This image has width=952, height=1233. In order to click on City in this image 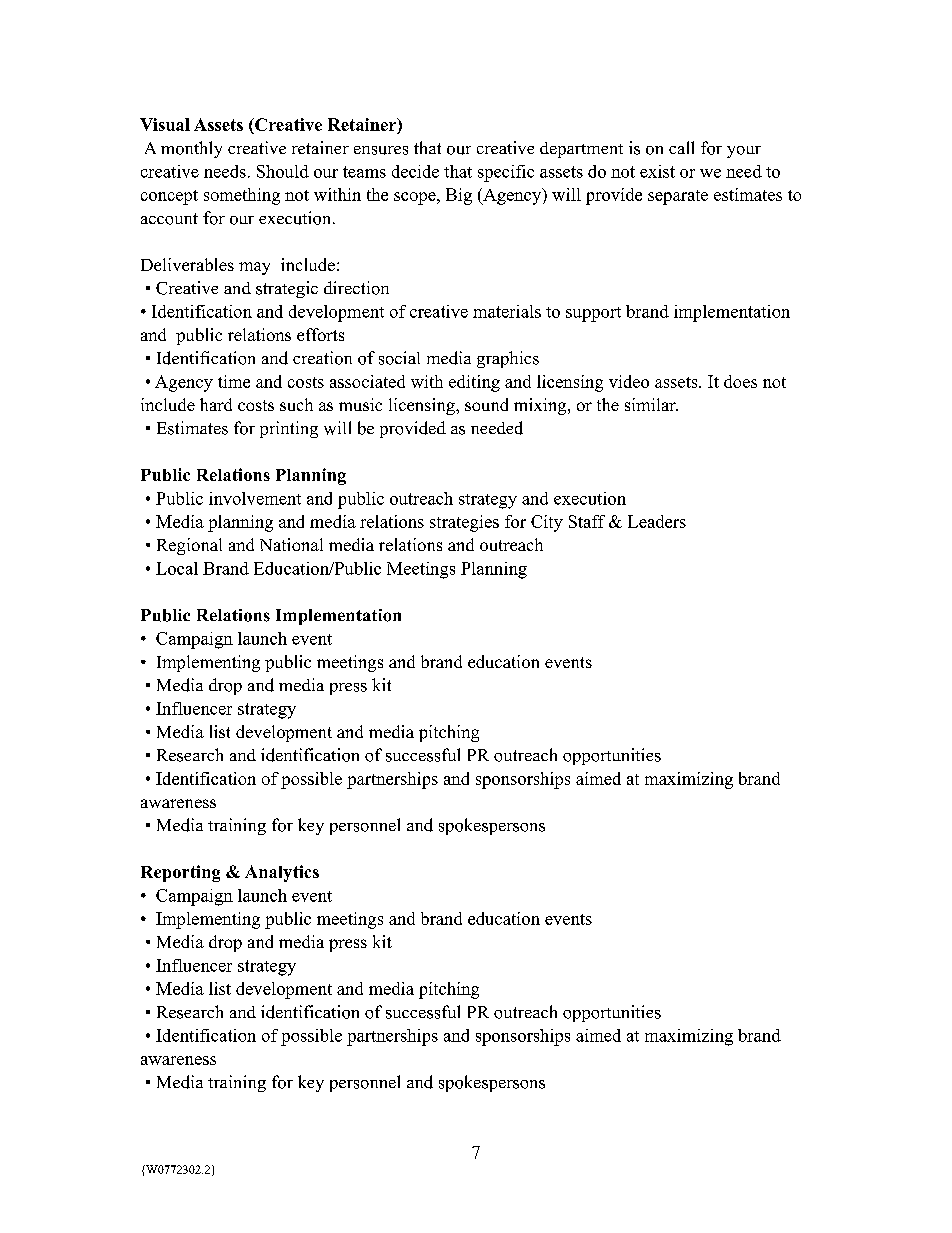, I will do `click(547, 523)`.
